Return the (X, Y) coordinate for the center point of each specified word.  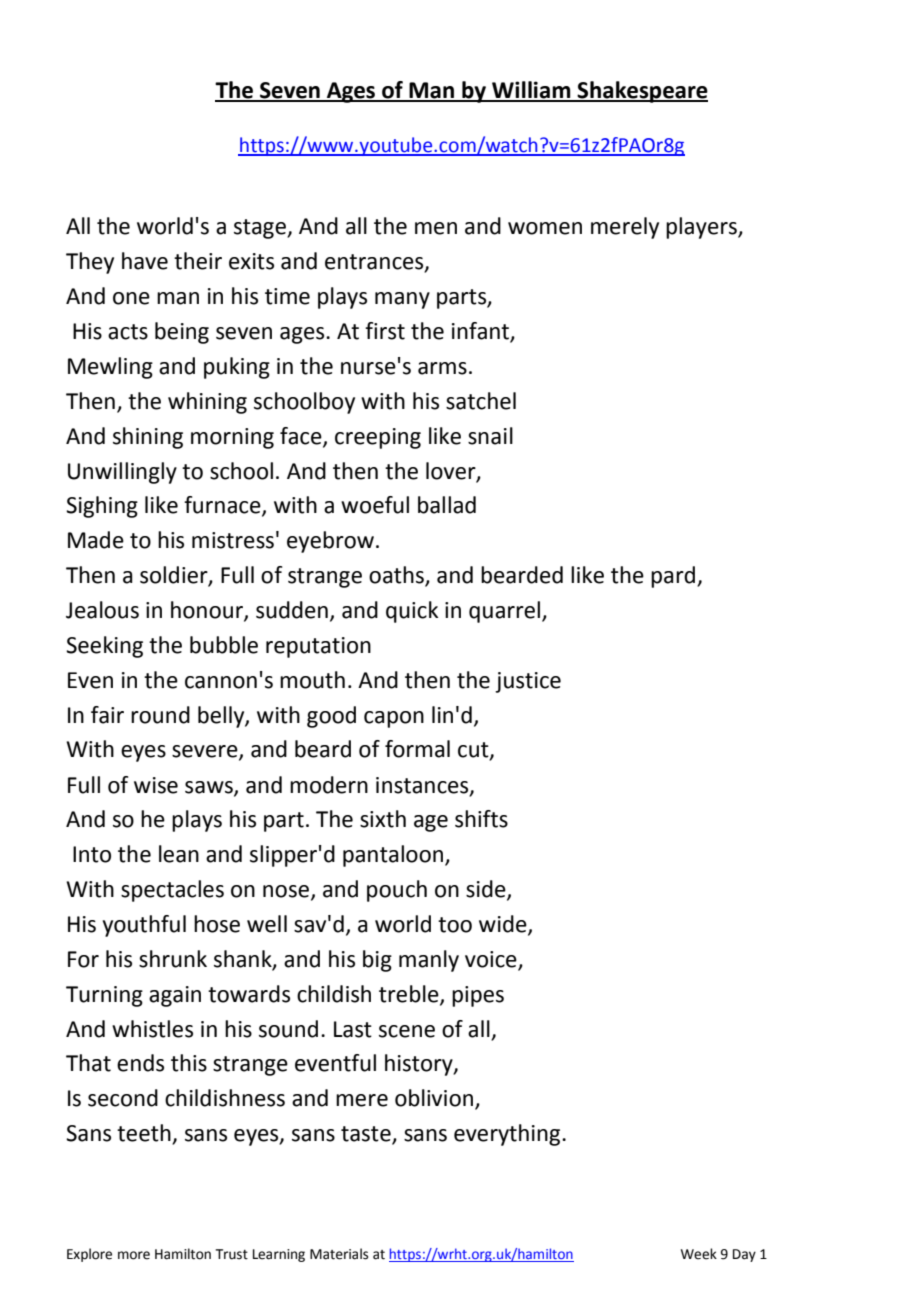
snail (490, 436)
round (160, 715)
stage (261, 229)
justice (528, 682)
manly (429, 961)
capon (394, 719)
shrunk (173, 959)
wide (504, 925)
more (134, 1255)
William (531, 91)
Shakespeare (642, 92)
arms (442, 368)
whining (207, 403)
